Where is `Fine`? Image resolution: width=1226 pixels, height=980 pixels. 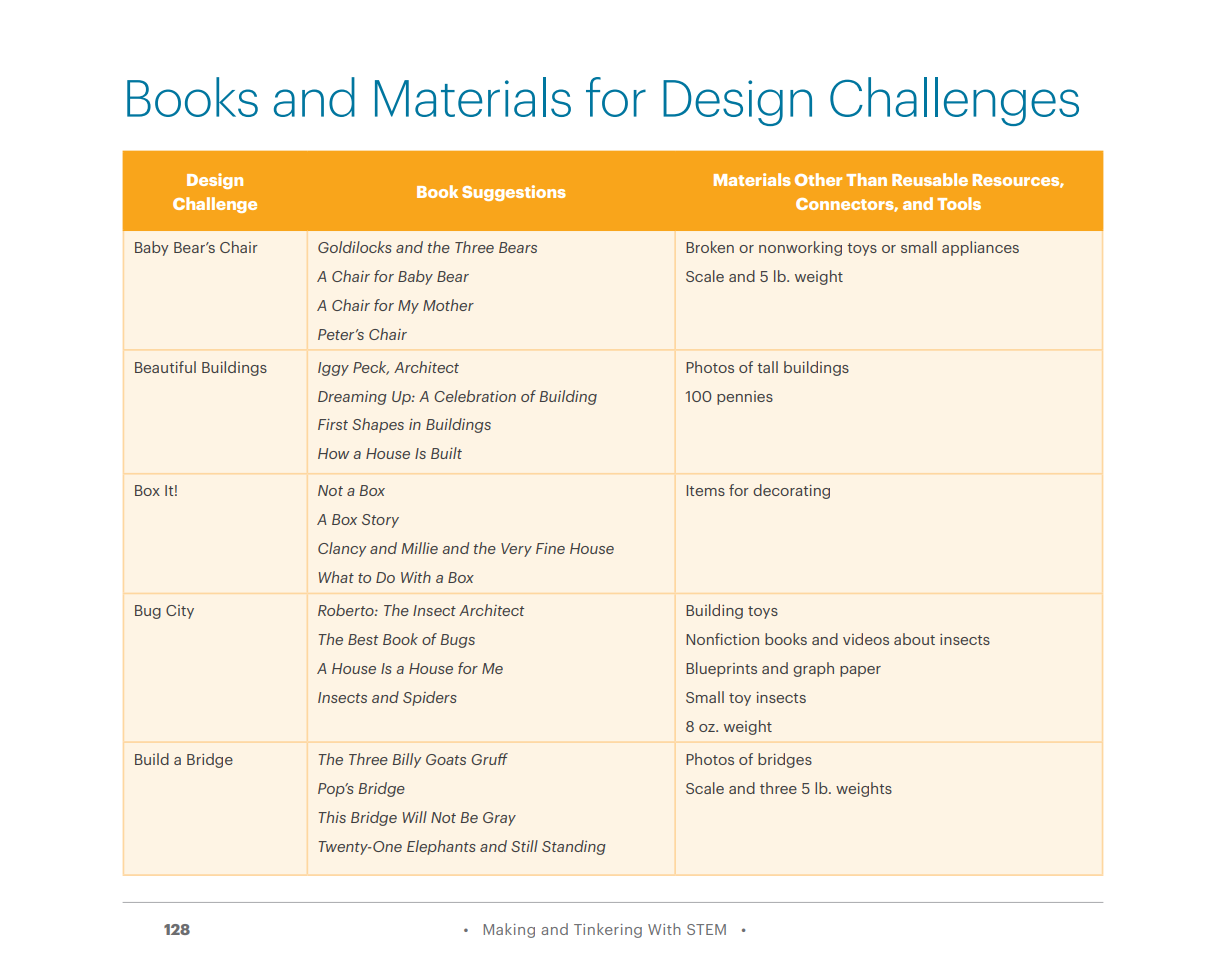 Fine is located at coordinates (550, 548).
